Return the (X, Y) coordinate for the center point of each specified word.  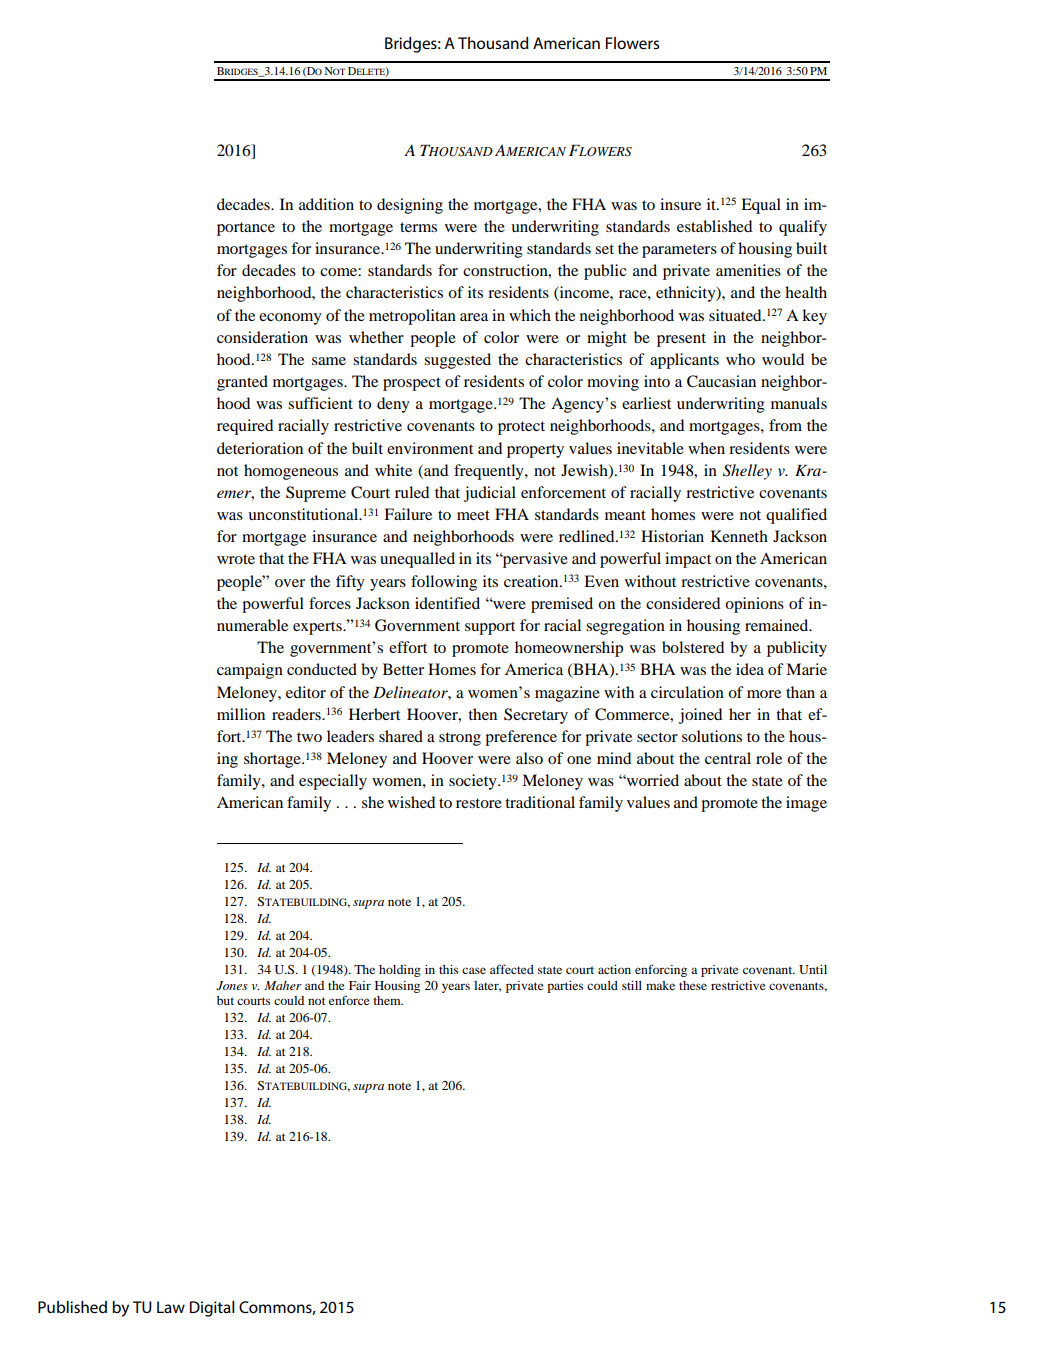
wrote (236, 559)
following (444, 583)
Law (171, 1307)
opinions (754, 605)
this (448, 969)
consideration (262, 337)
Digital (212, 1309)
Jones (232, 986)
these (693, 985)
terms (418, 227)
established (714, 226)
